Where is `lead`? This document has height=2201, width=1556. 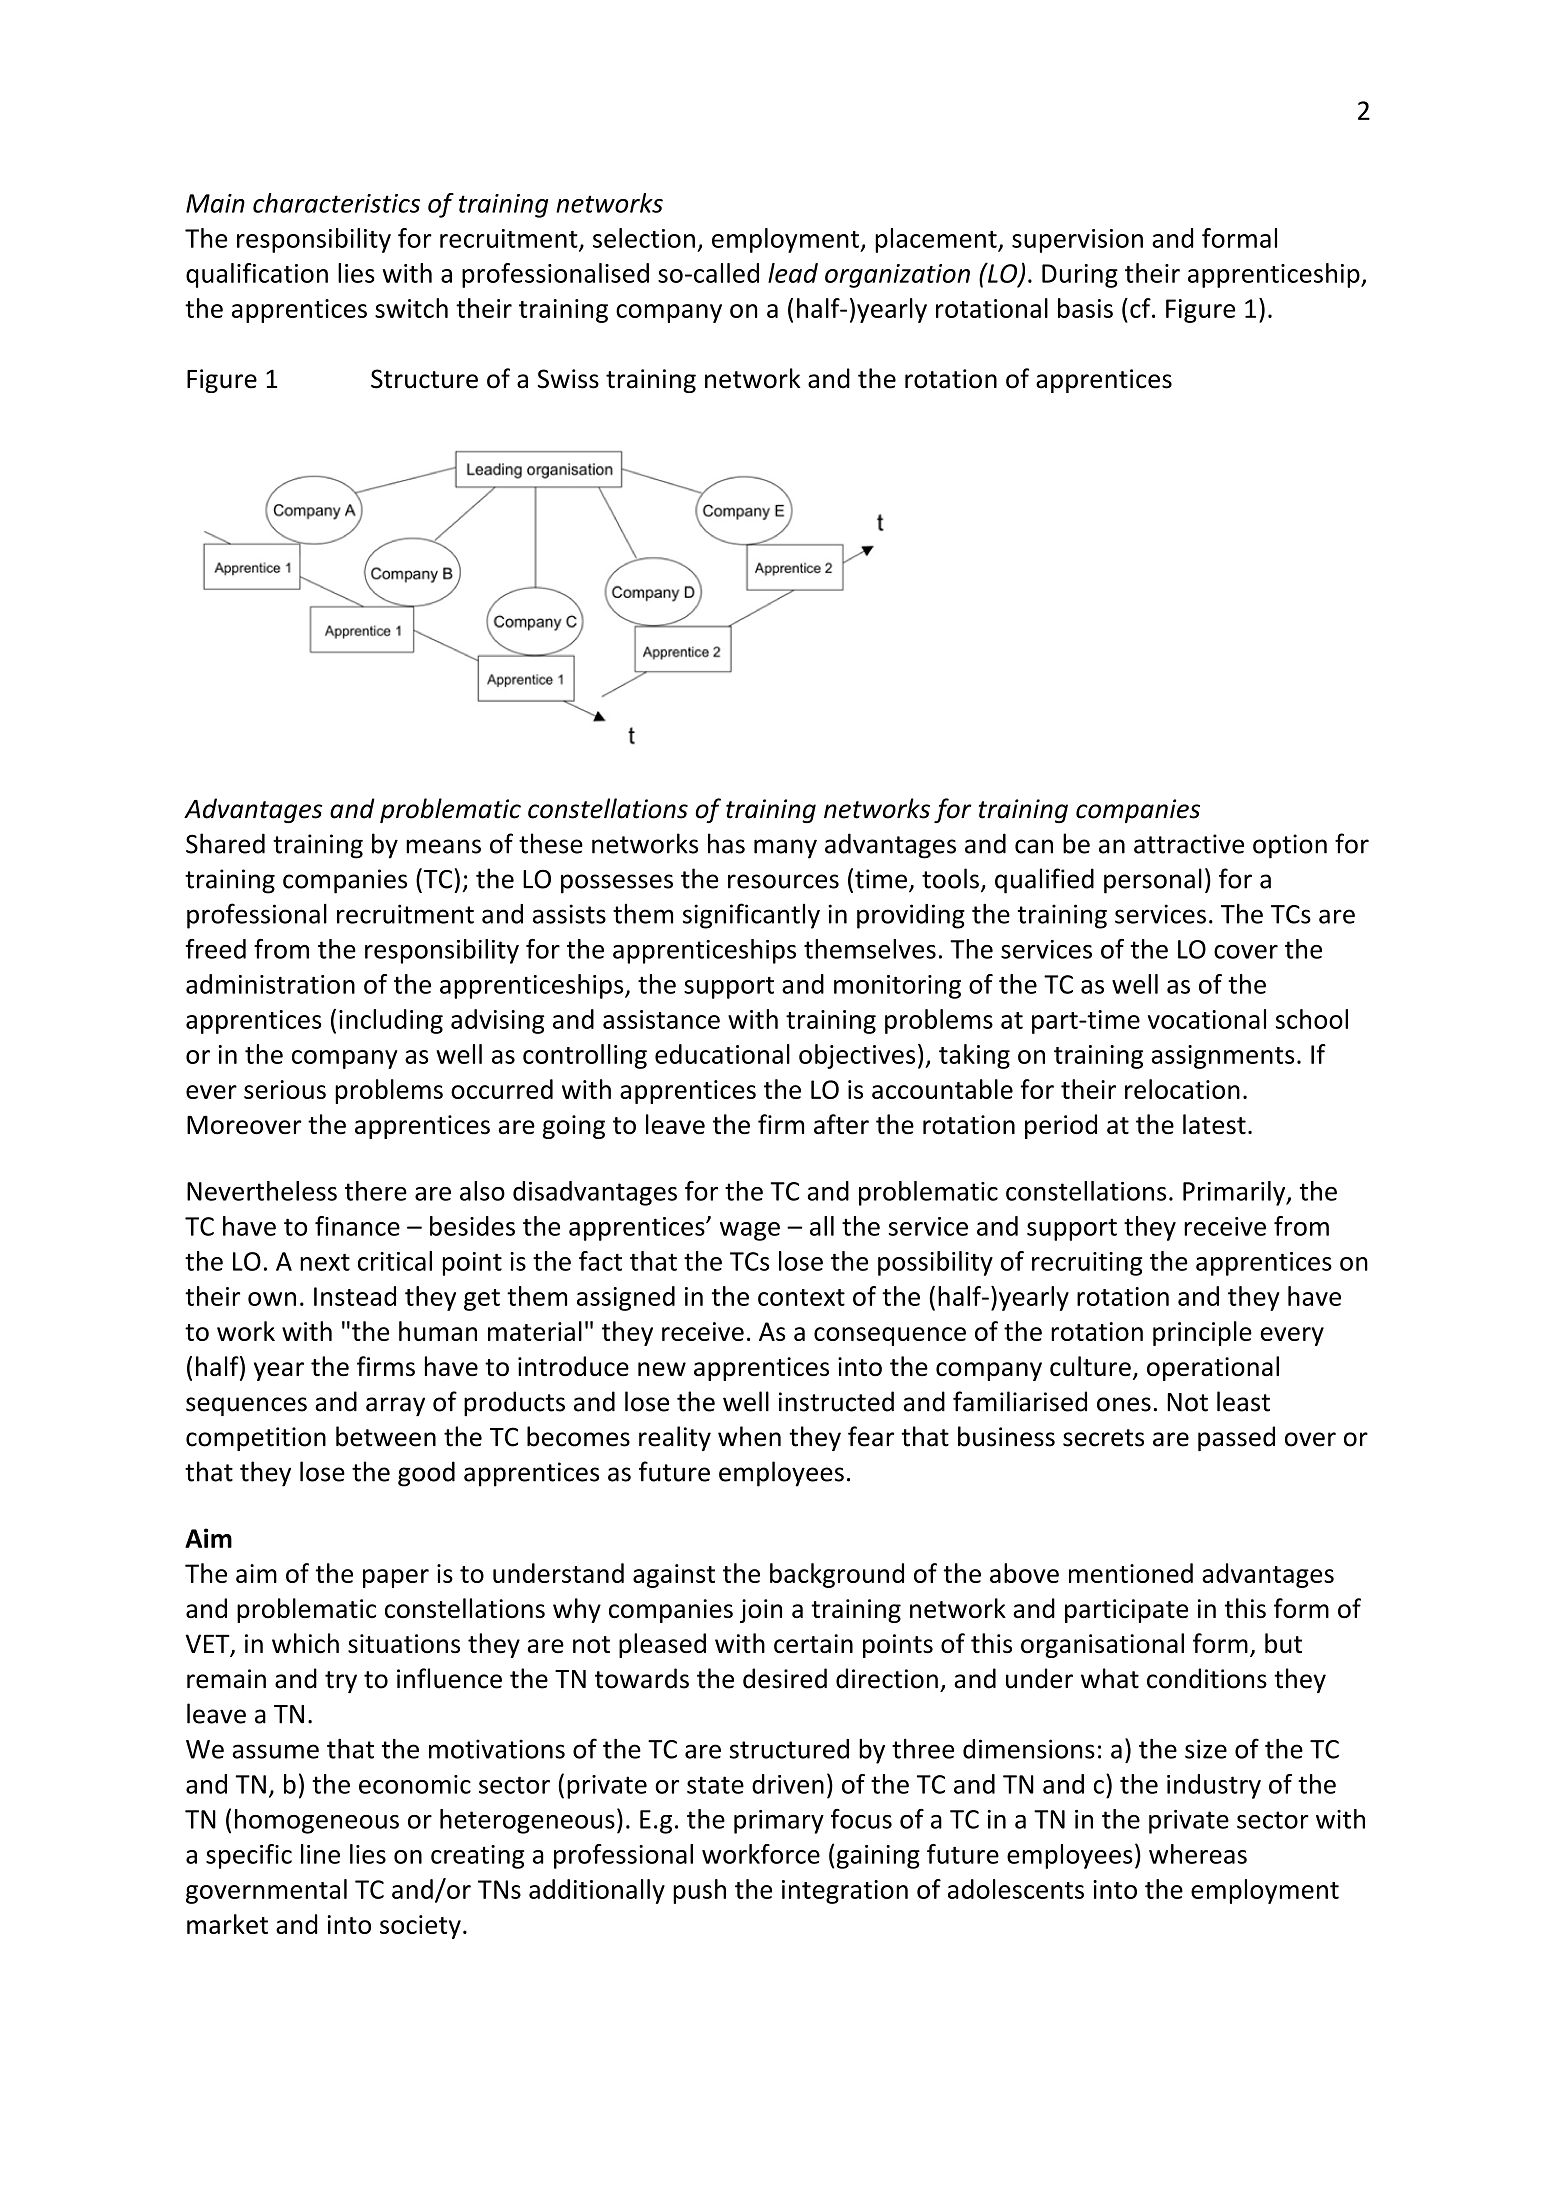 lead is located at coordinates (793, 273).
